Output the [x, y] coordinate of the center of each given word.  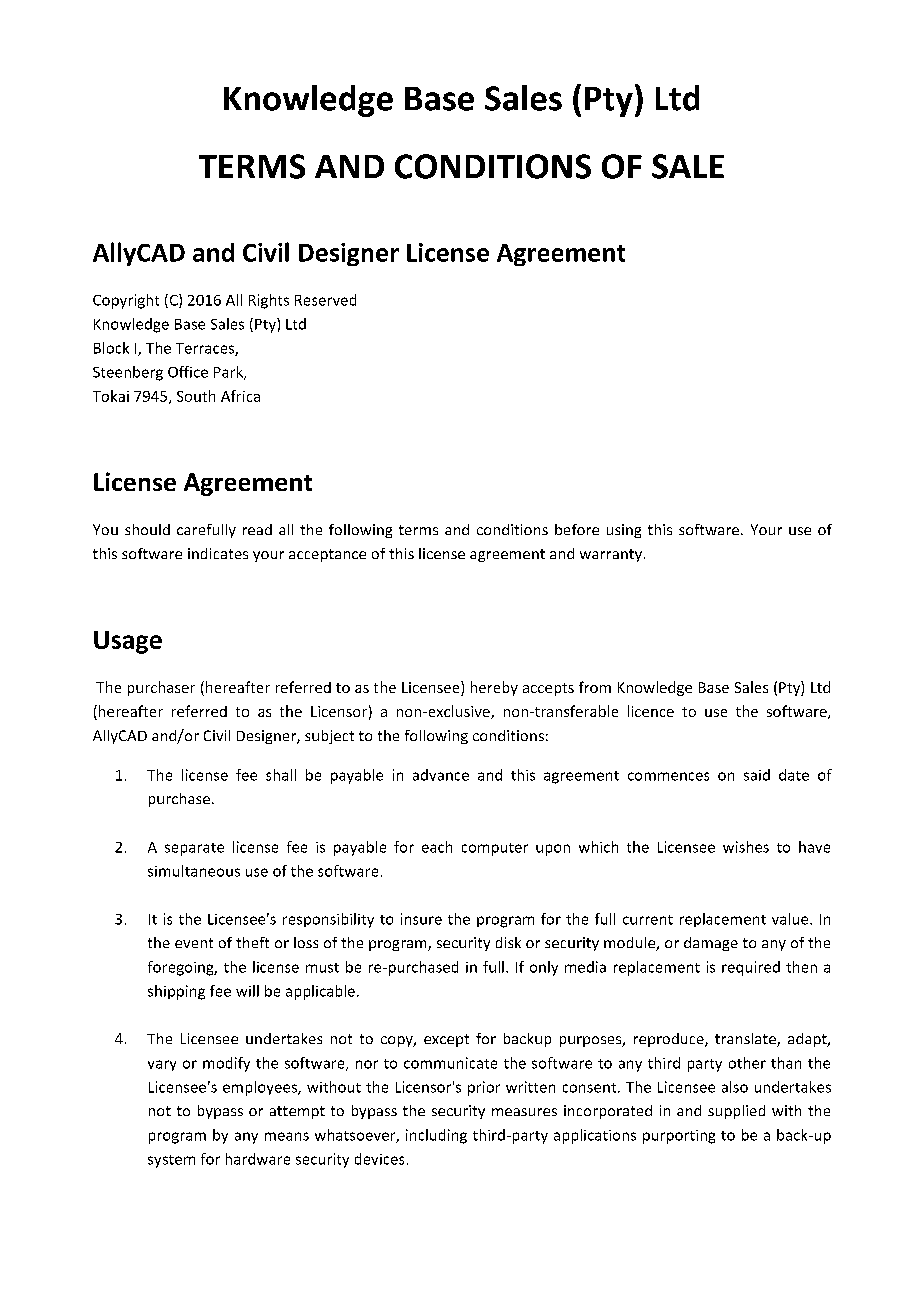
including [436, 1136]
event [194, 943]
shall [281, 775]
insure [421, 919]
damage [711, 944]
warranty [611, 555]
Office [188, 372]
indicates [218, 553]
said [757, 775]
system [171, 1161]
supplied [736, 1112]
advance [441, 775]
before [577, 529]
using [624, 531]
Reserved [325, 300]
